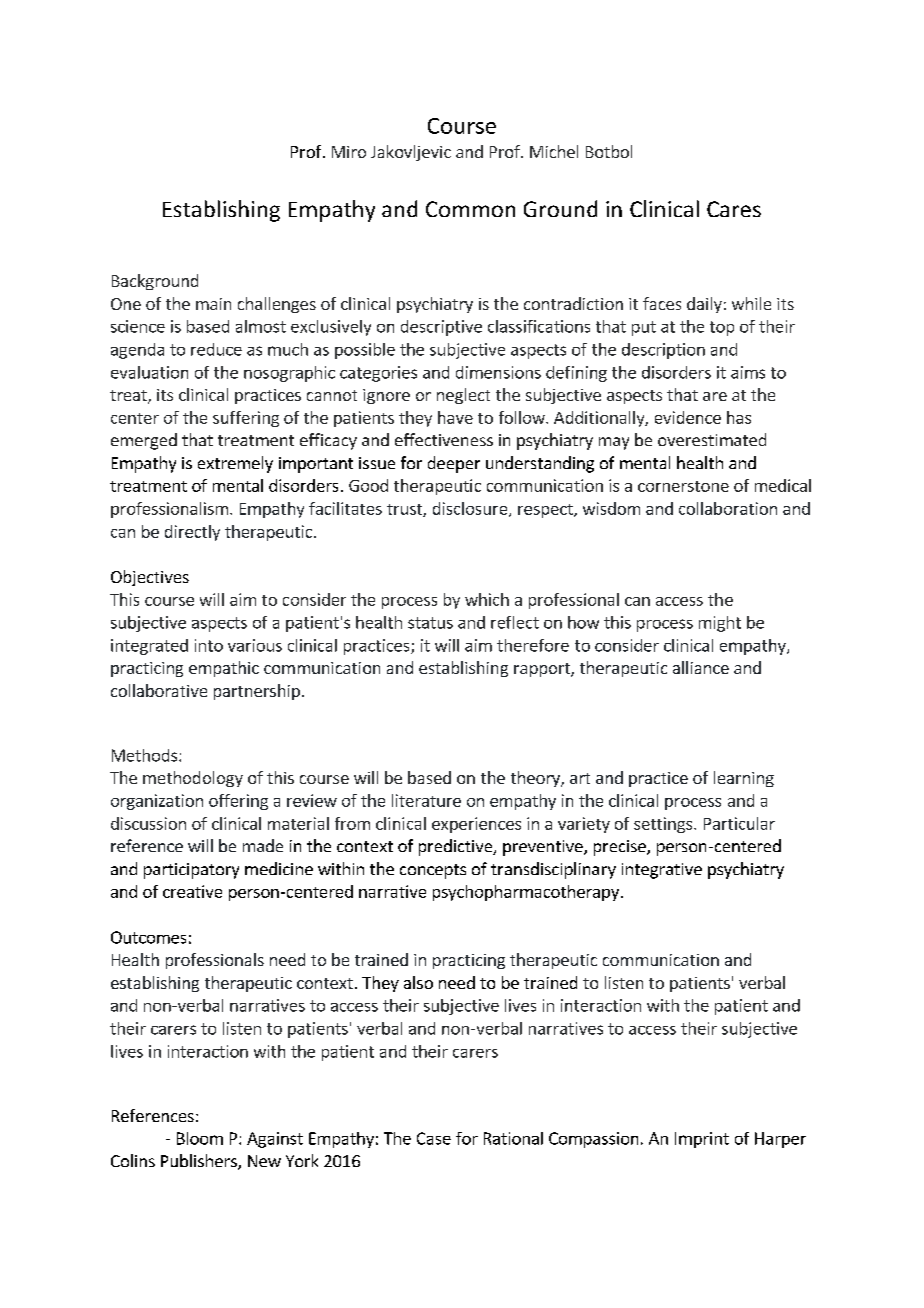 The height and width of the screenshot is (1308, 924). Describe the element at coordinates (433, 871) in the screenshot. I see `concepts` at that location.
